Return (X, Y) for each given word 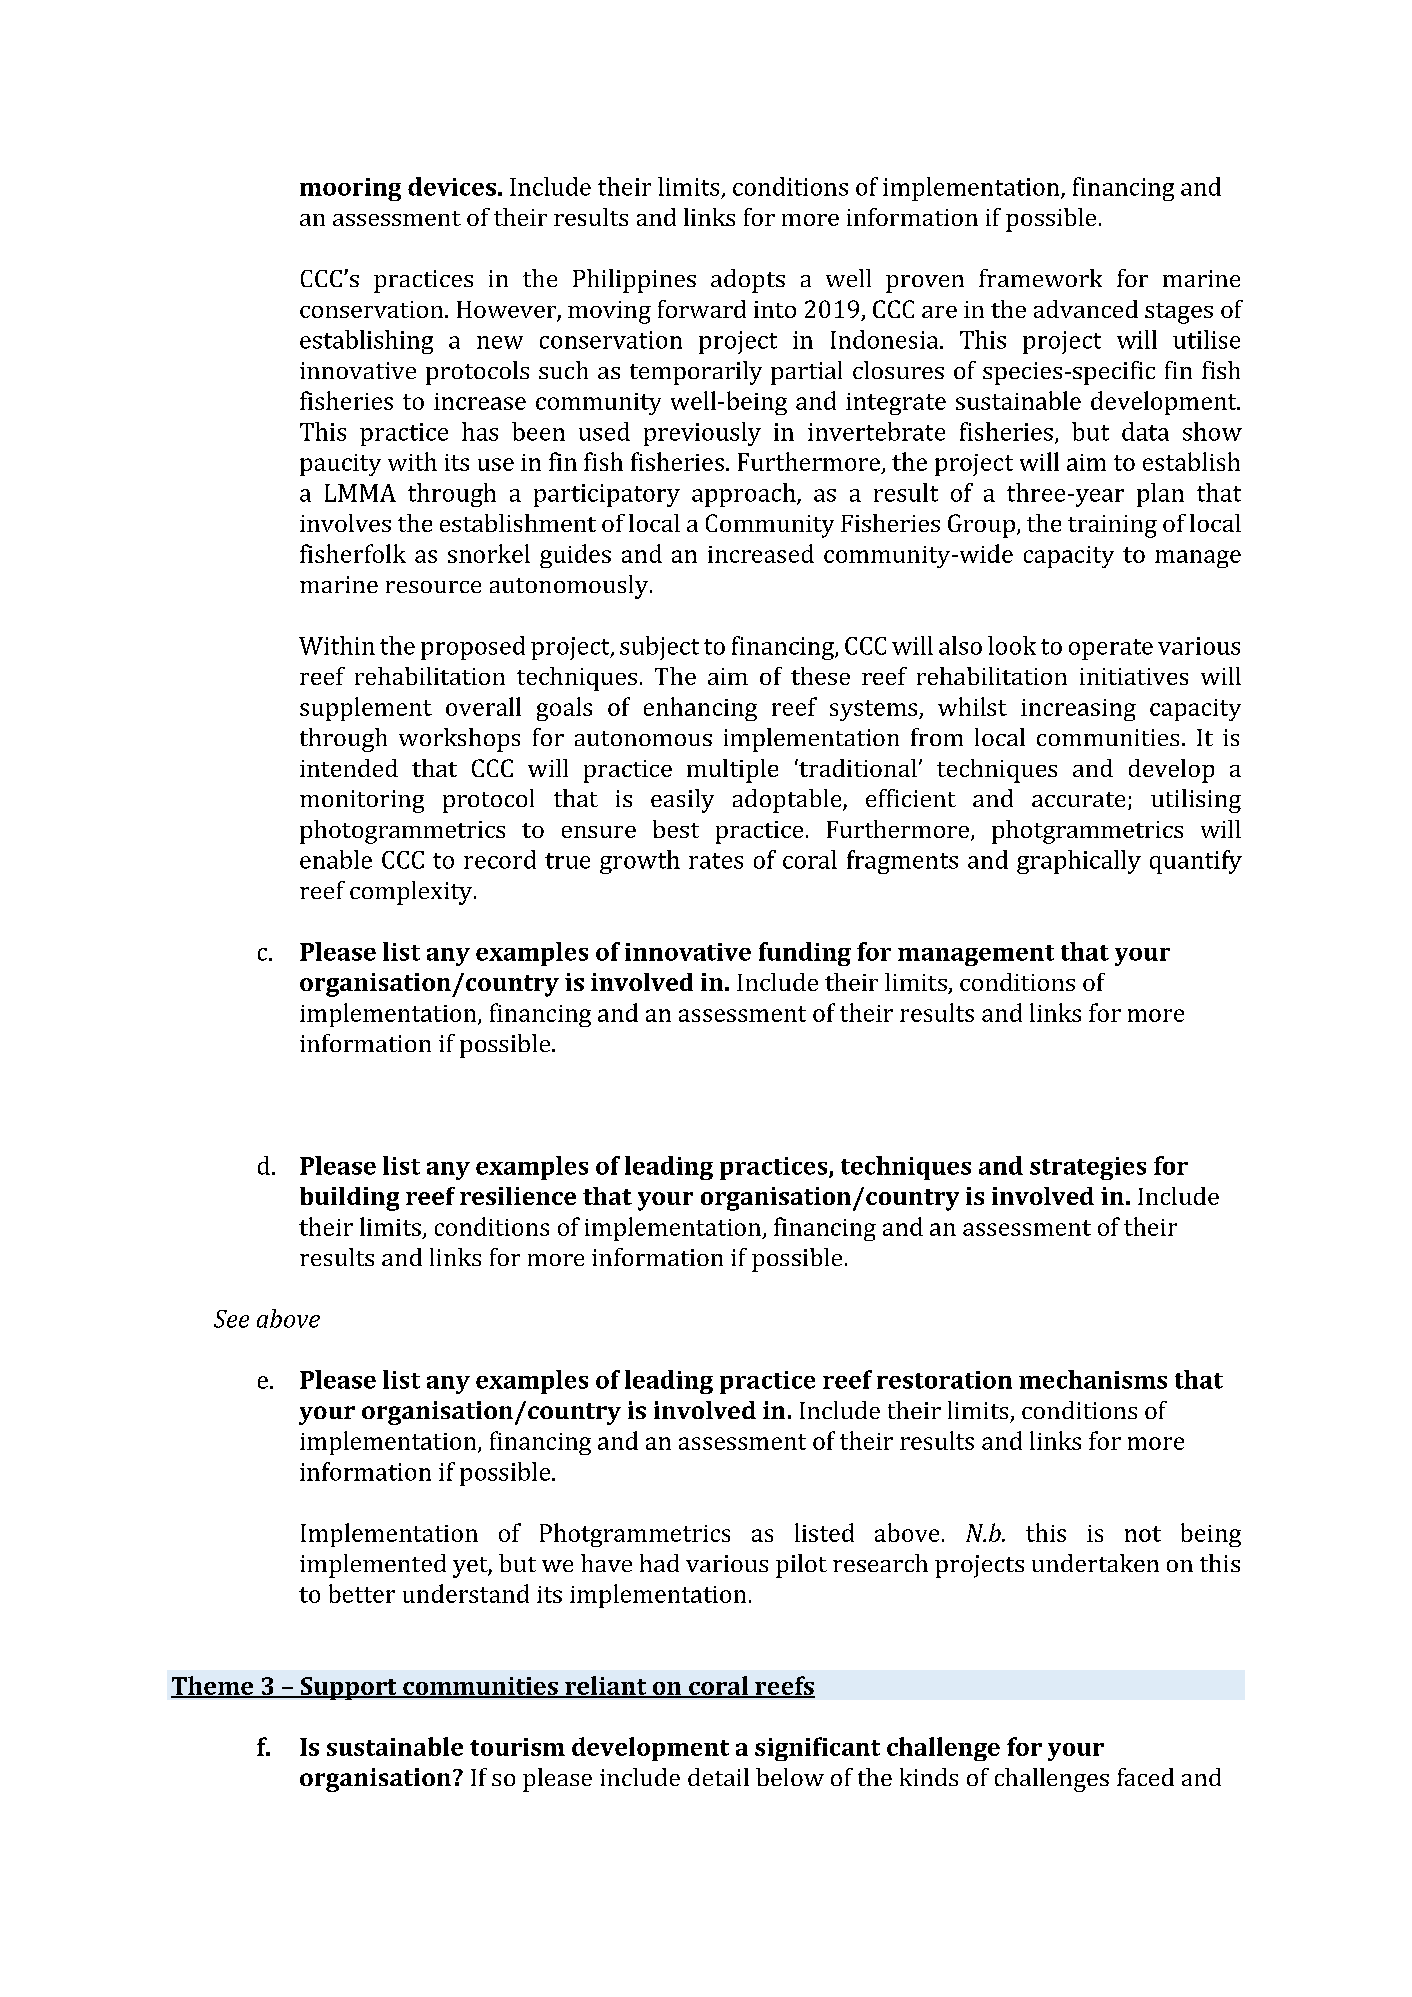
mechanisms (1093, 1379)
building (349, 1199)
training (1112, 526)
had (659, 1563)
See (231, 1319)
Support (348, 1688)
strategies (1088, 1168)
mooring (350, 189)
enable (336, 859)
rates (716, 861)
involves (345, 523)
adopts (748, 281)
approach (745, 495)
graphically (1079, 862)
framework (1040, 278)
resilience (518, 1196)
